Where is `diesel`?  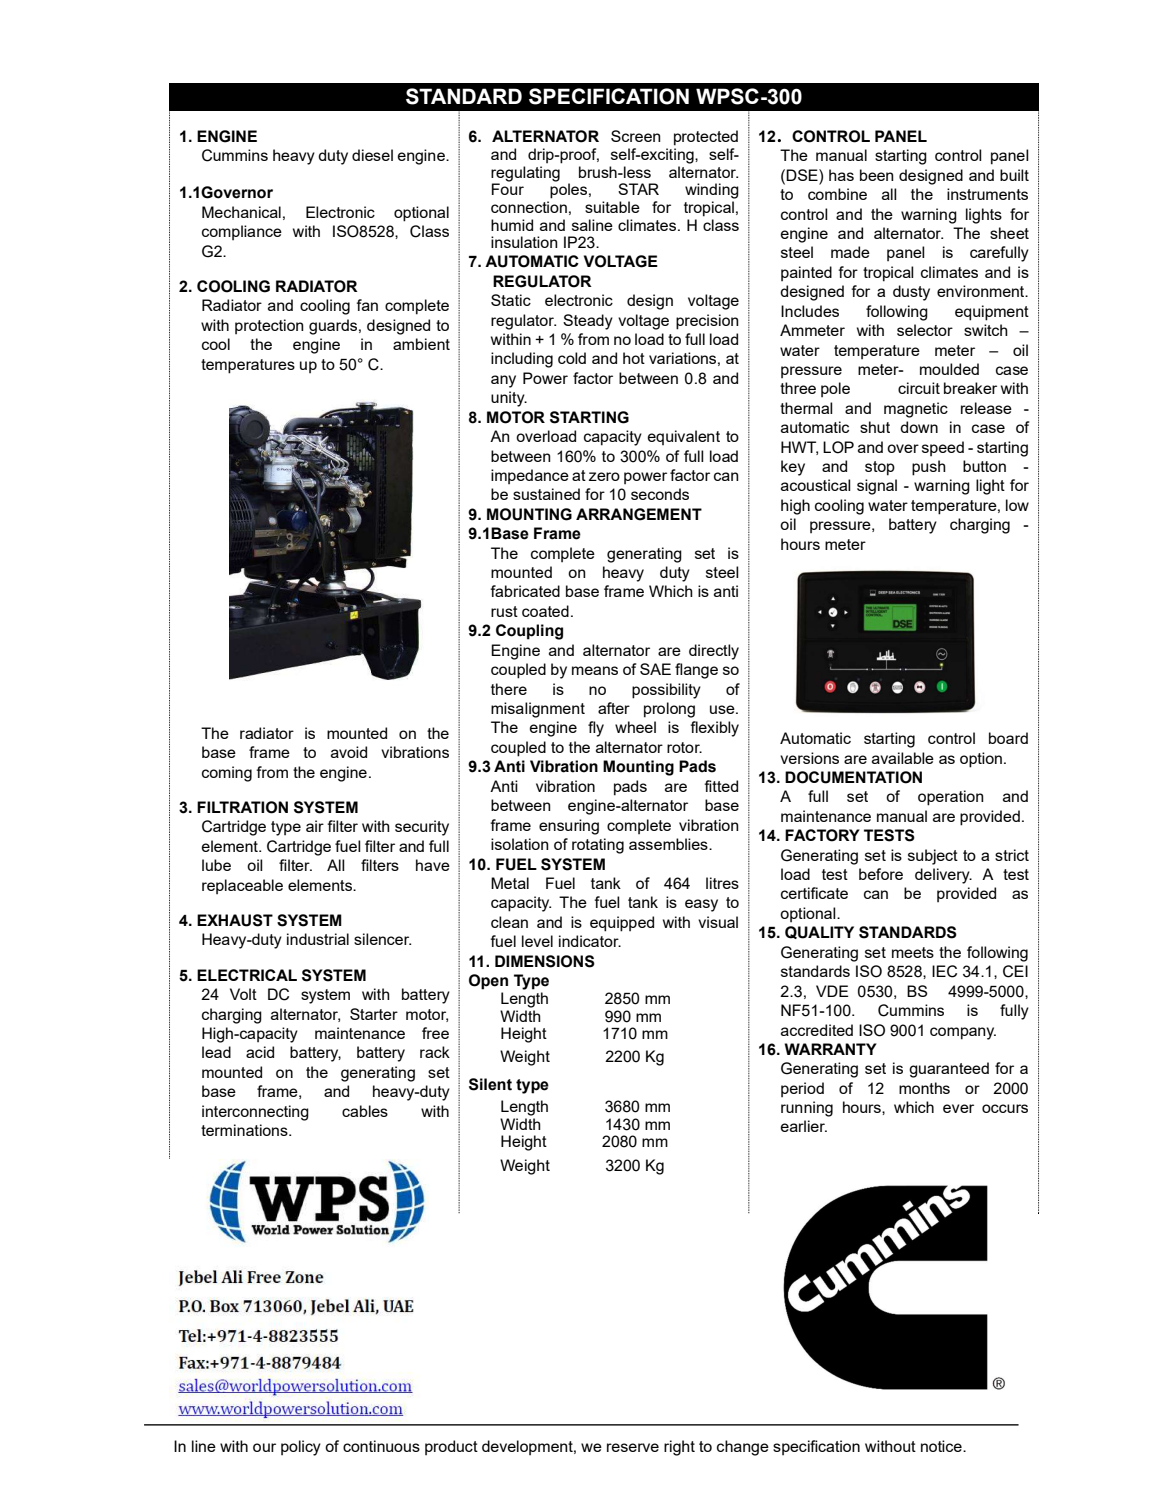 diesel is located at coordinates (372, 155).
